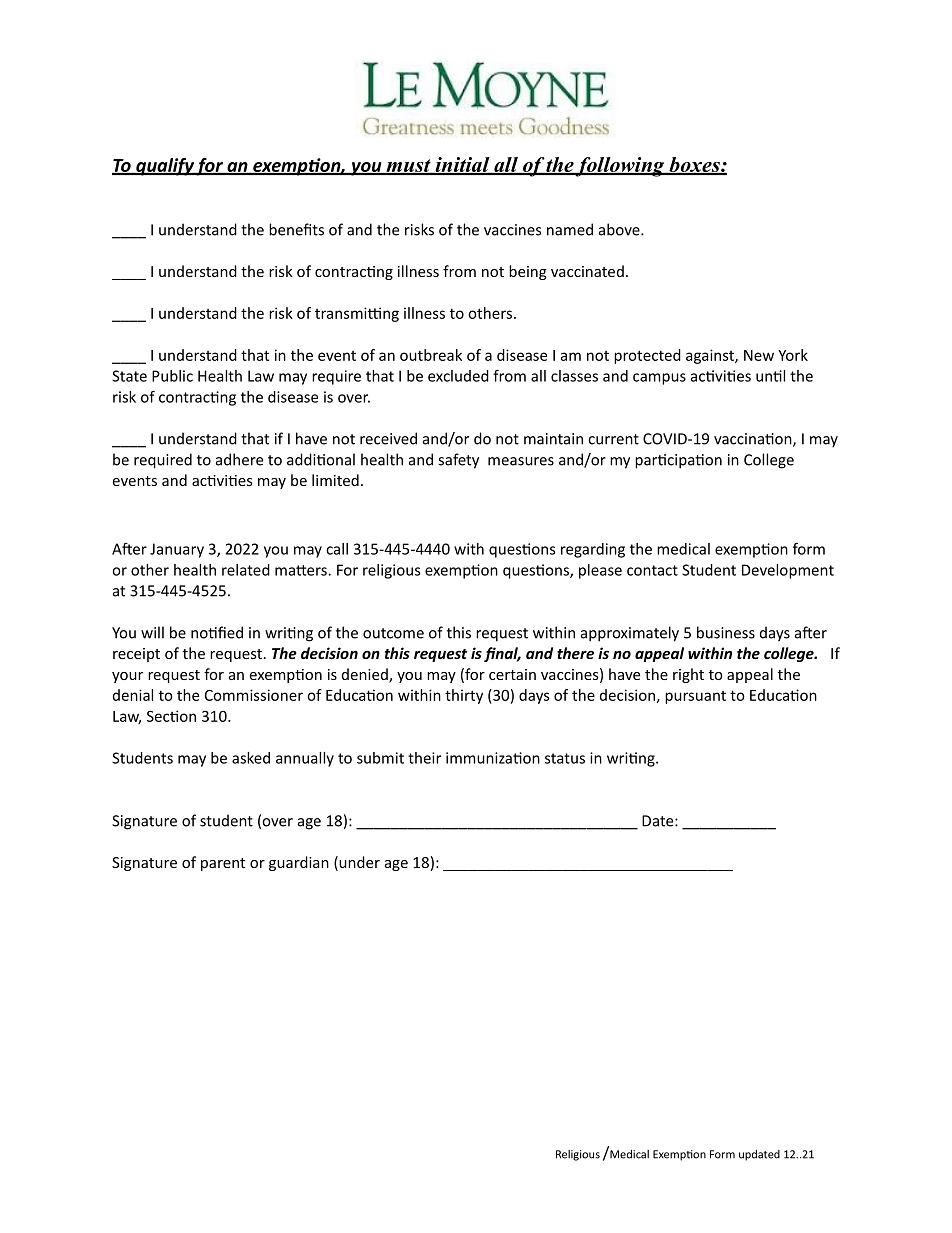  I want to click on parent, so click(223, 864).
